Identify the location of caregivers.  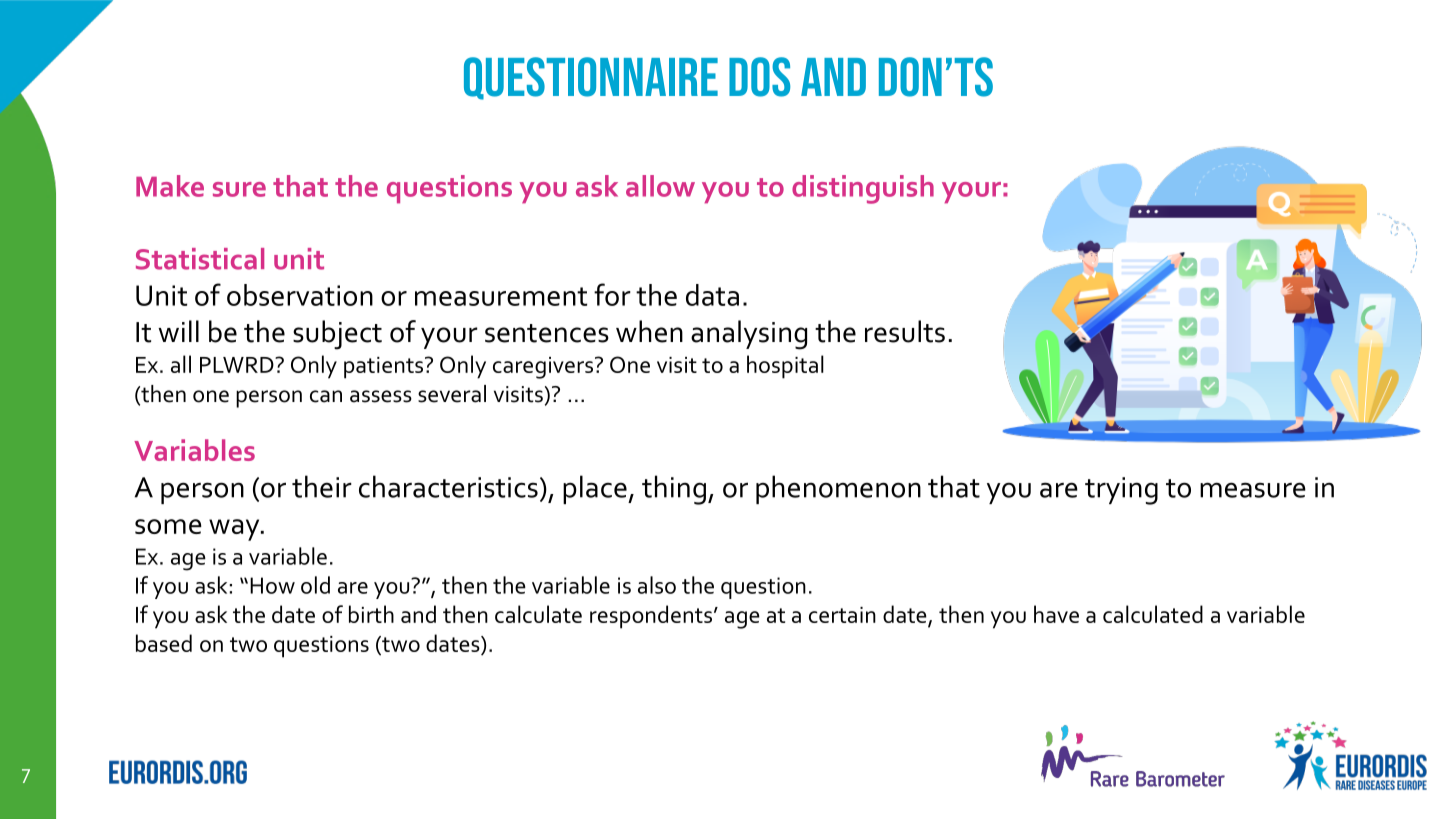
(543, 368).
